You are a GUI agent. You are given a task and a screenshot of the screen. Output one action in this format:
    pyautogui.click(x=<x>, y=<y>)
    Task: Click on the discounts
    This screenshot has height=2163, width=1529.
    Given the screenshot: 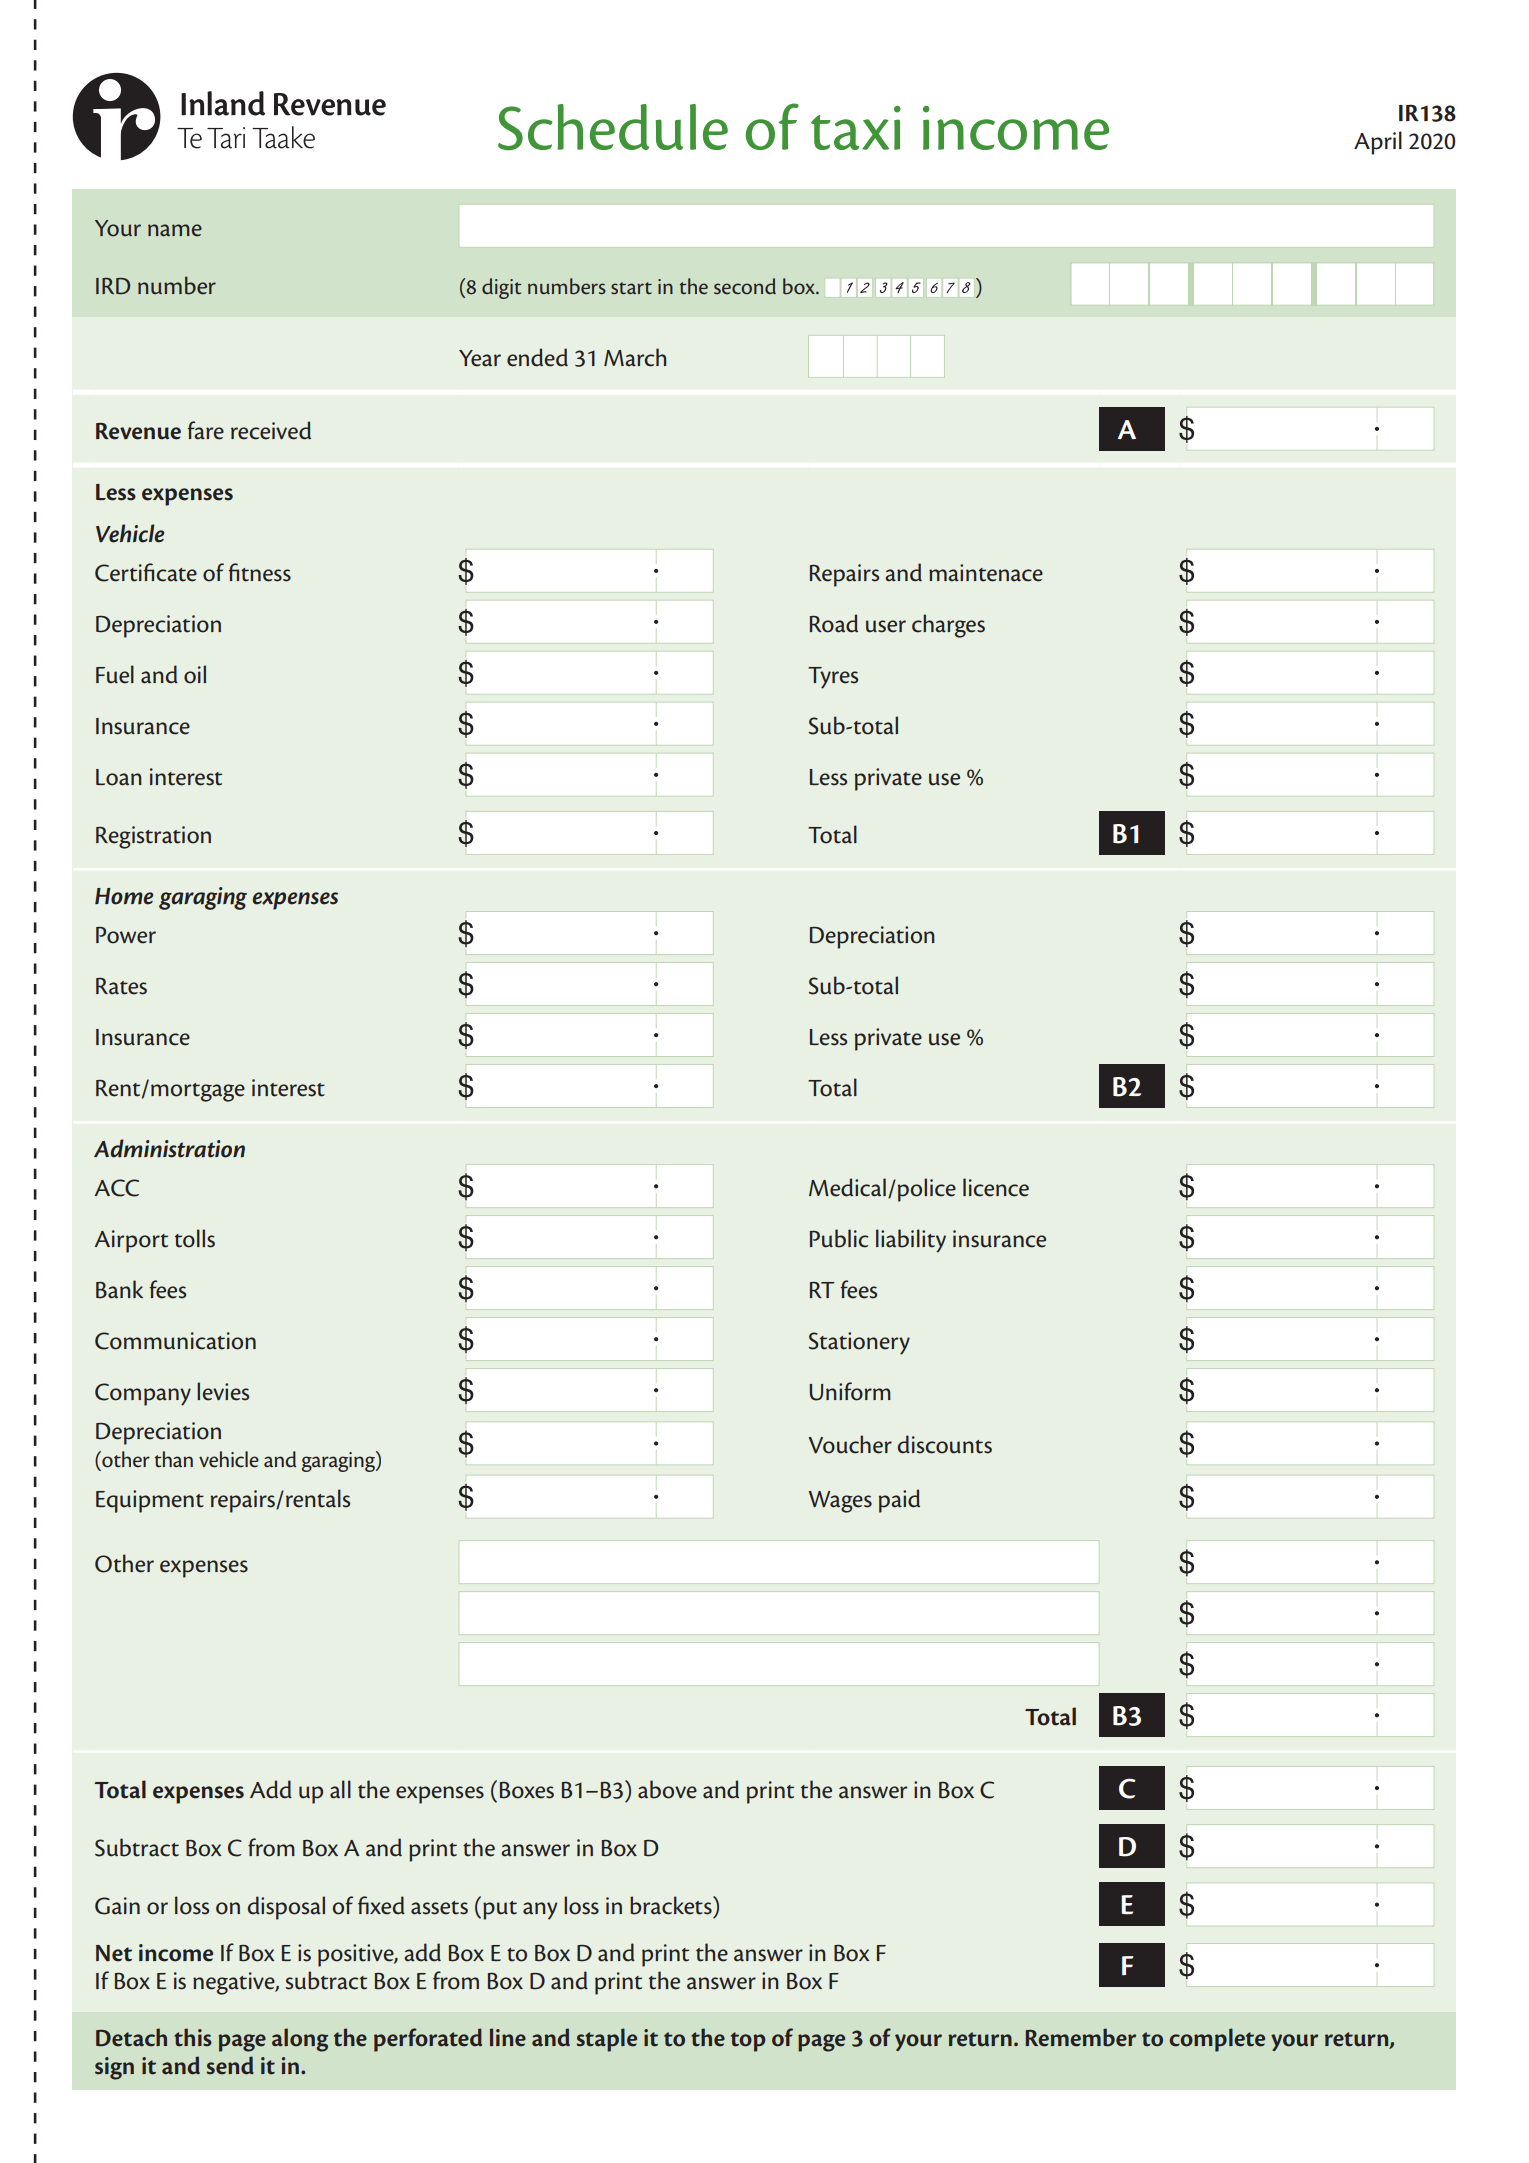 What is the action you would take?
    pyautogui.click(x=945, y=1444)
